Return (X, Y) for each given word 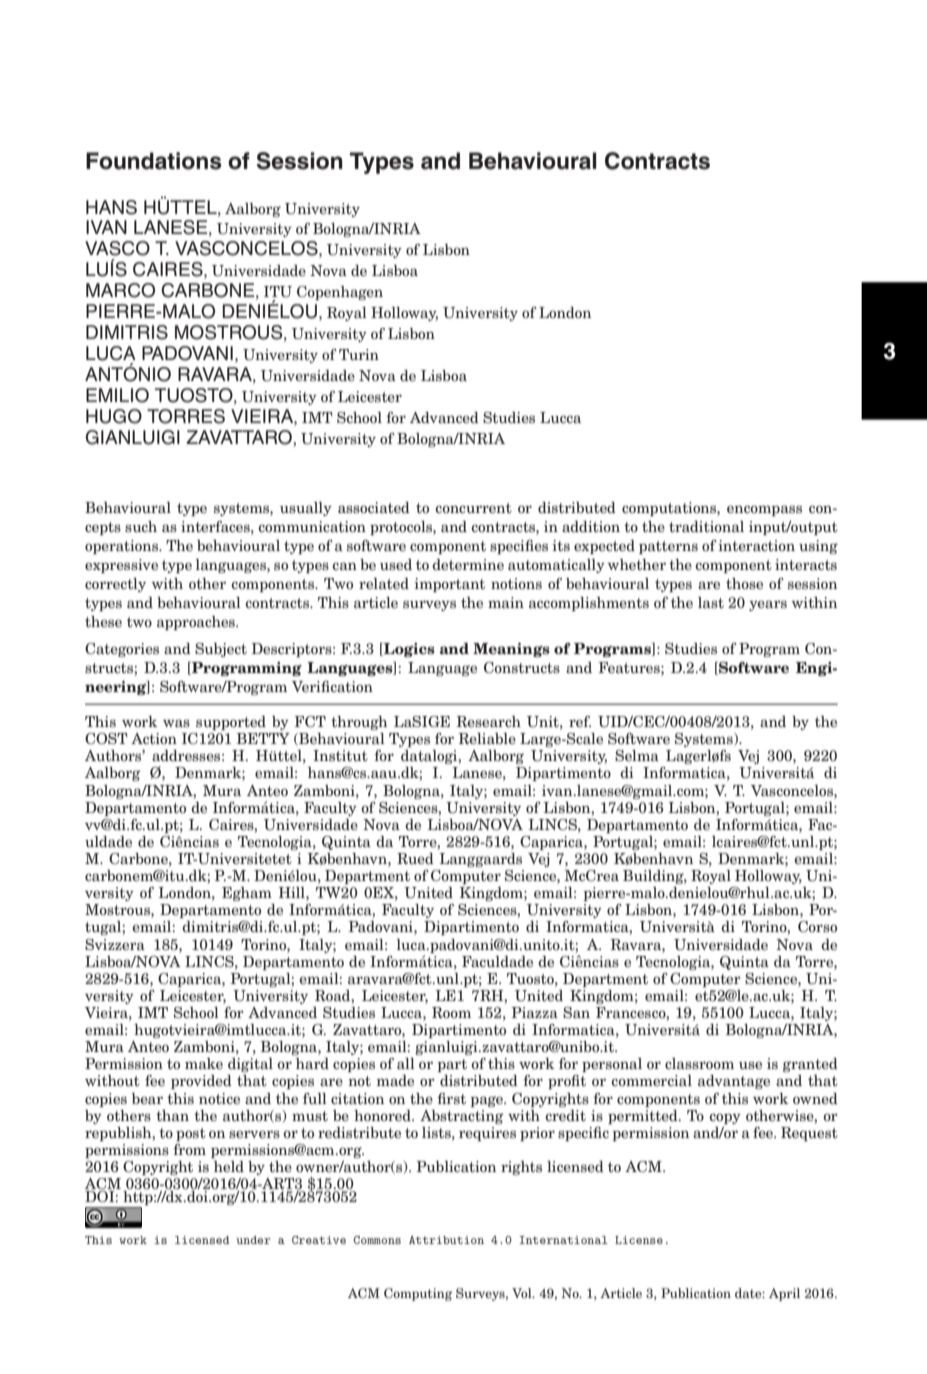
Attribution (446, 1240)
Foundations (154, 161)
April (784, 1294)
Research (488, 721)
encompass (764, 510)
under (253, 1240)
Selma (637, 755)
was (176, 723)
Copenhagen (340, 293)
